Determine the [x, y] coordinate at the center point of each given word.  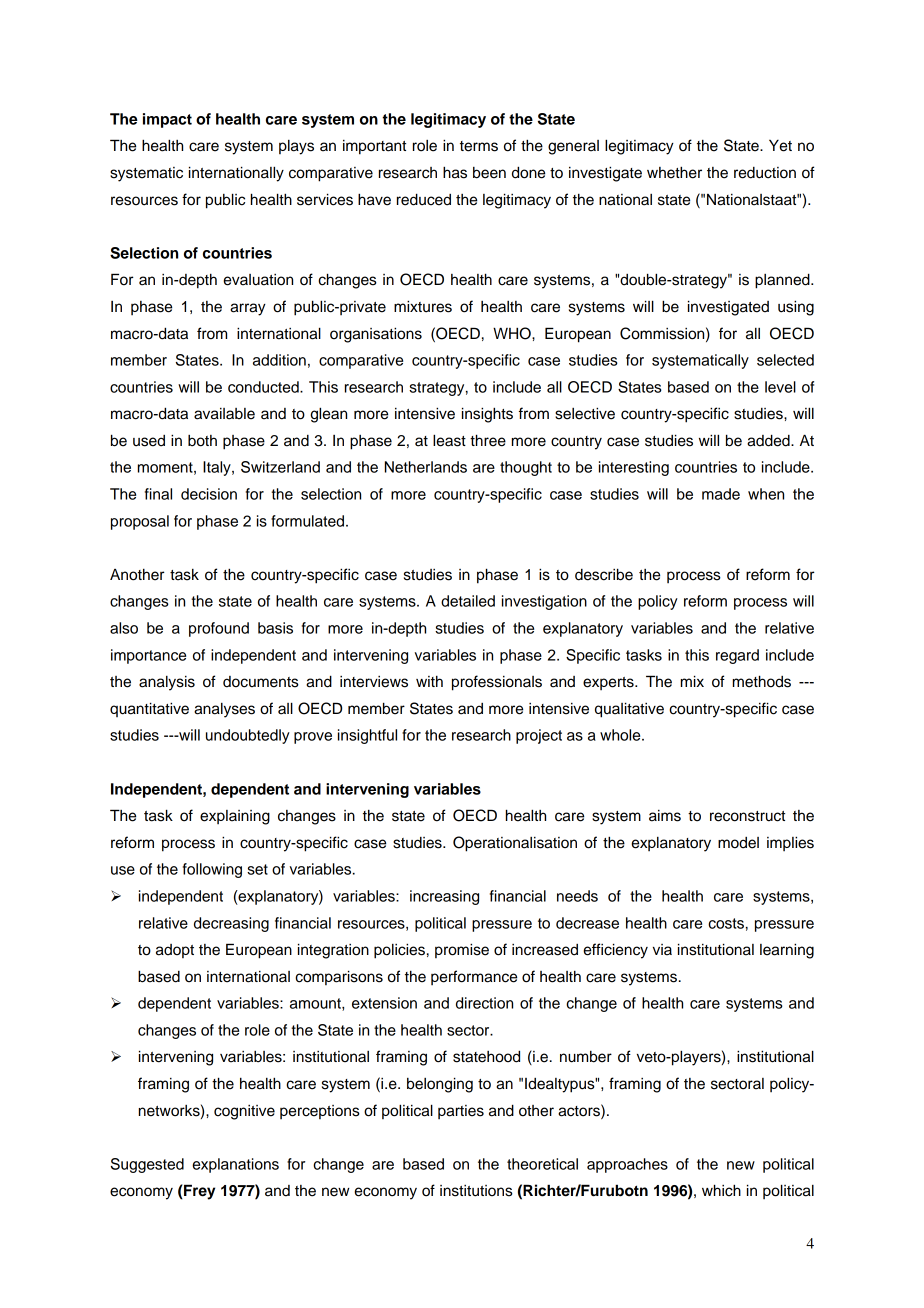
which [721, 1190]
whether [674, 173]
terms [479, 146]
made [721, 494]
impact [167, 120]
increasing [444, 897]
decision [209, 494]
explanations [235, 1165]
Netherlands [426, 467]
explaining [235, 817]
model [738, 843]
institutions [476, 1191]
